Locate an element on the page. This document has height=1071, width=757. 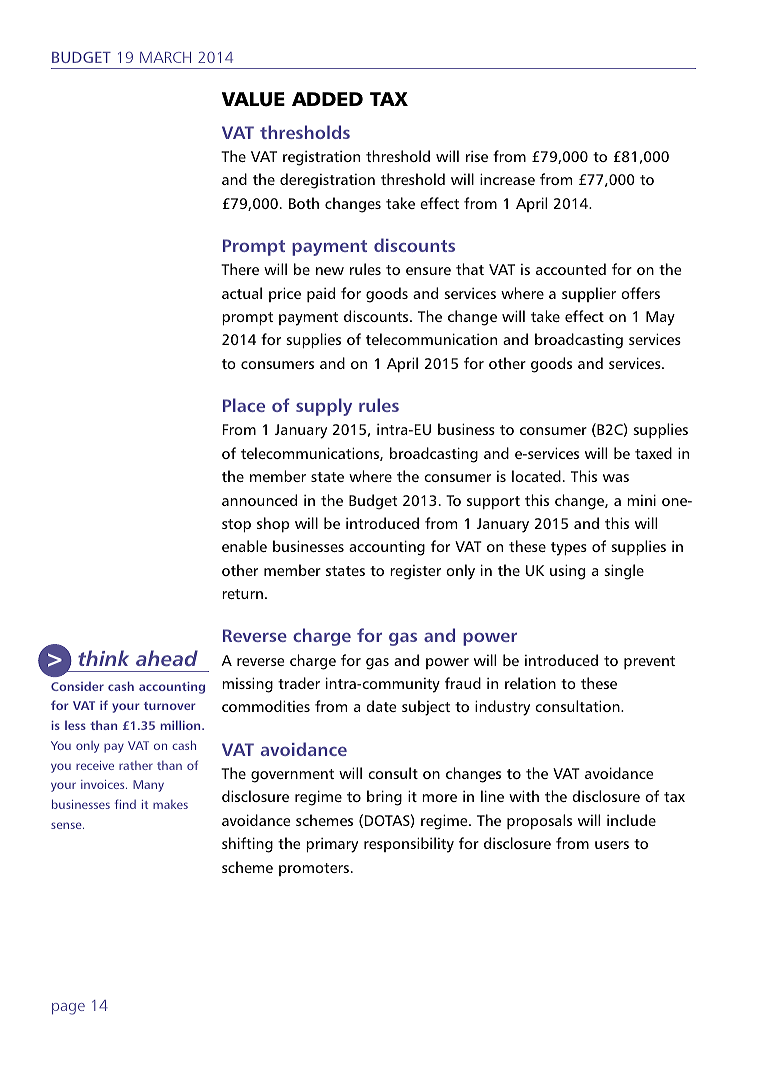
types is located at coordinates (569, 549).
